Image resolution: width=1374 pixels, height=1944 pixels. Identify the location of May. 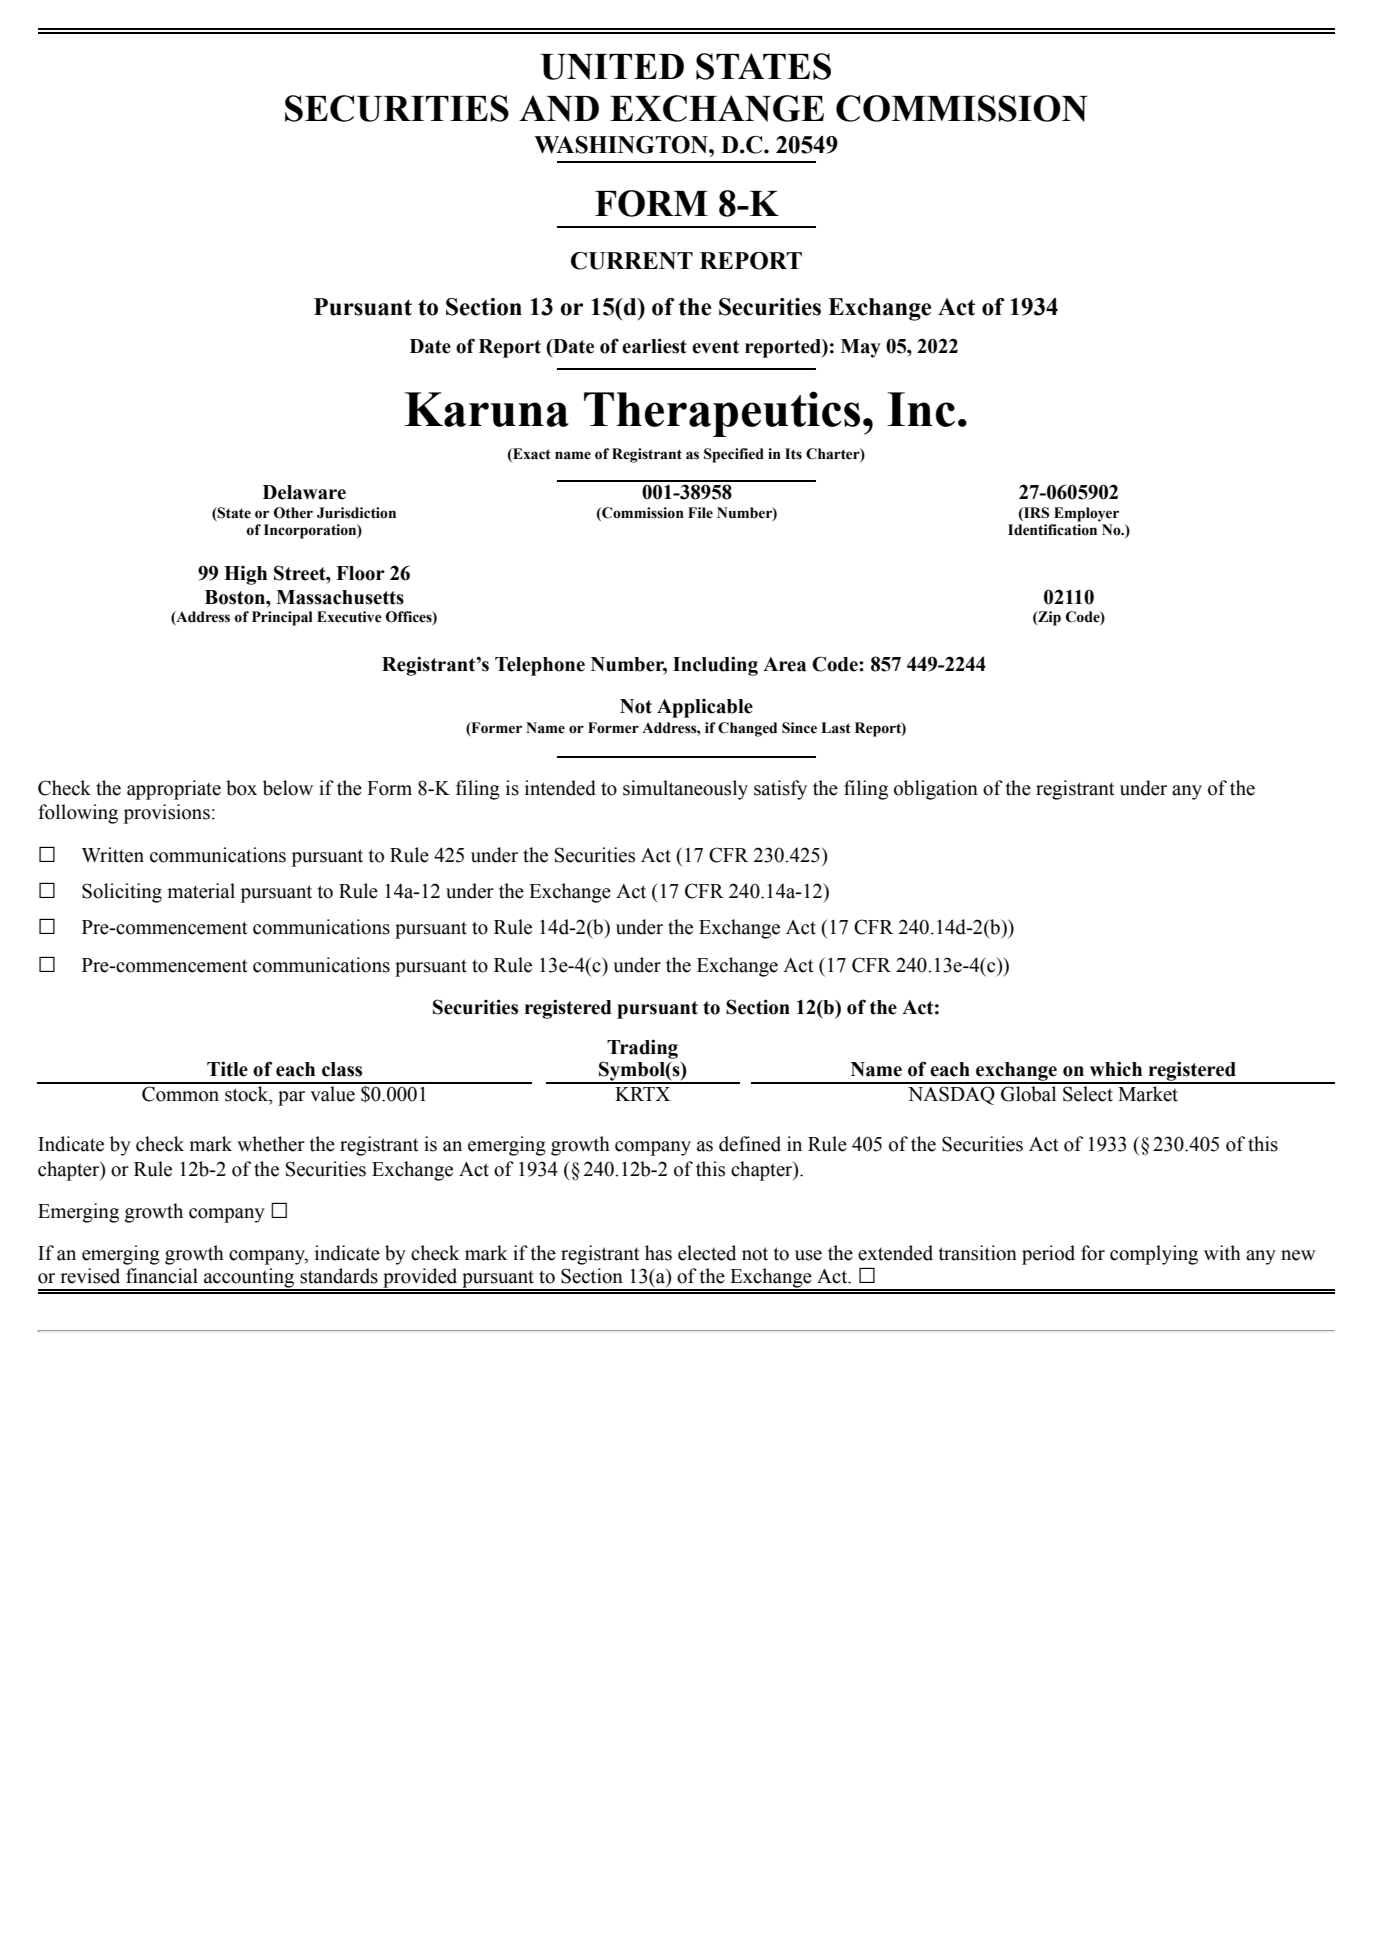
(861, 348).
